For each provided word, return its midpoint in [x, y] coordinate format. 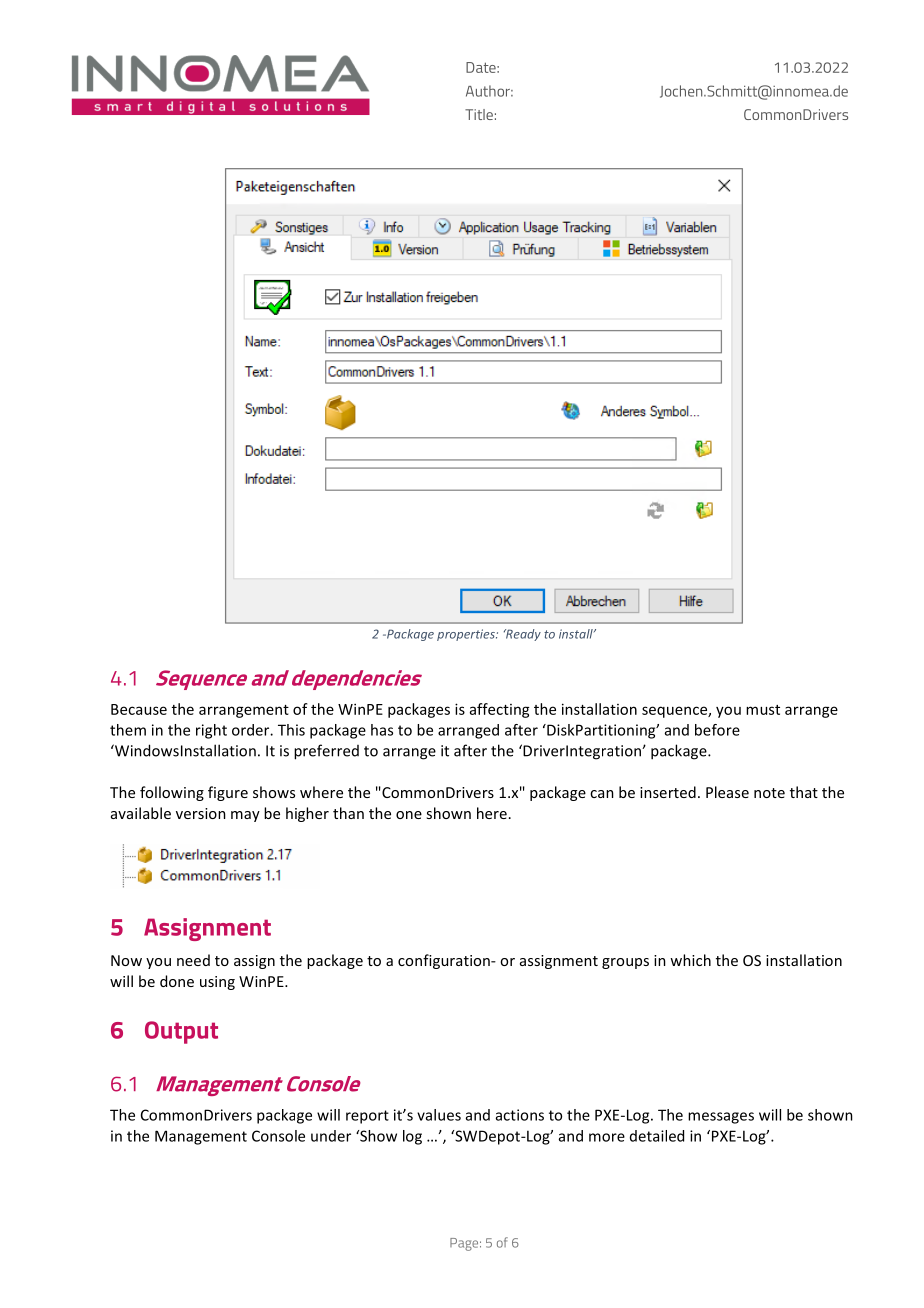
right [211, 731]
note [769, 793]
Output [181, 1032]
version [201, 813]
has [382, 730]
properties [467, 635]
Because [139, 709]
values [439, 1115]
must [763, 710]
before [717, 730]
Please [727, 792]
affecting [500, 710]
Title [479, 114]
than [348, 813]
